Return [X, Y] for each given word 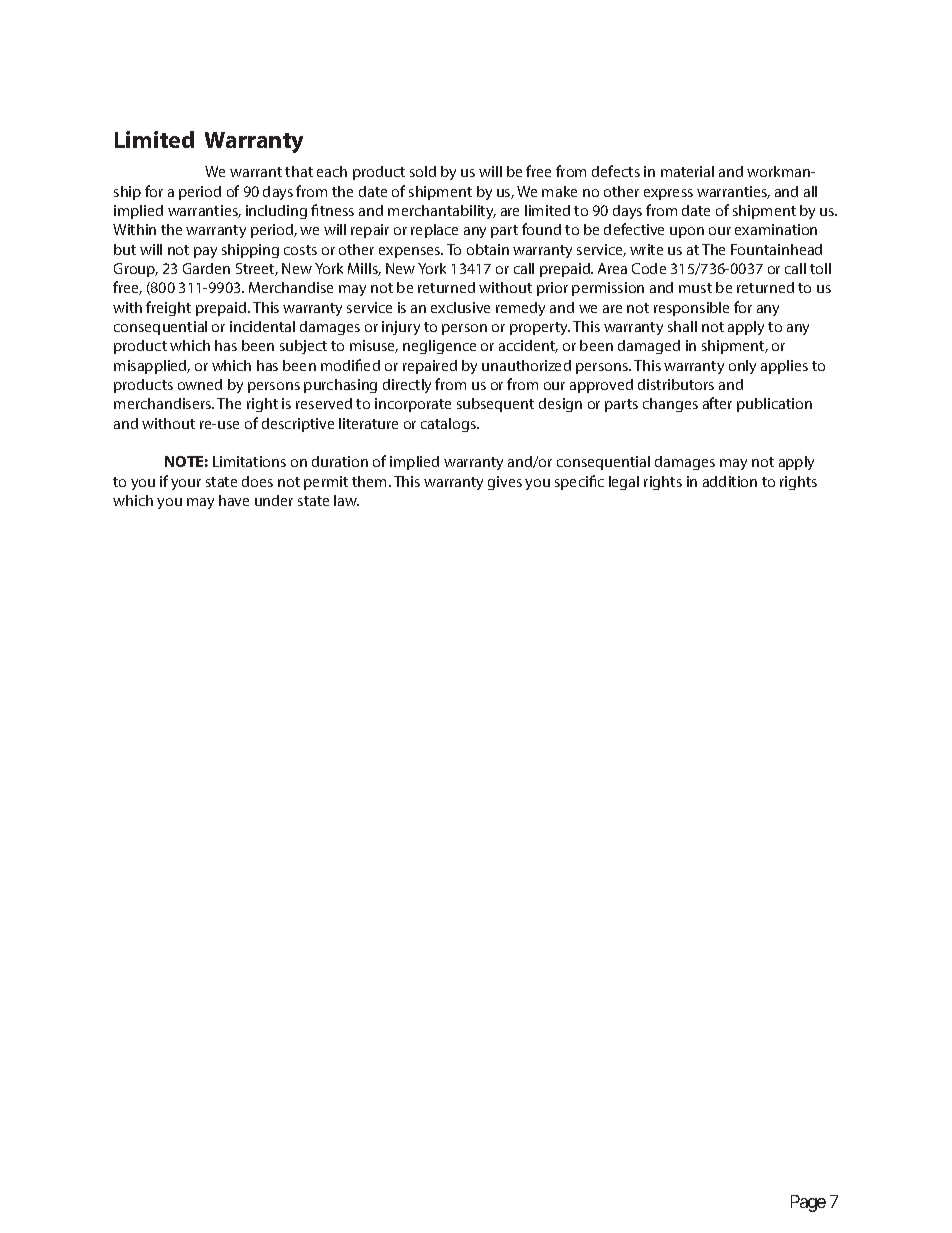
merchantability [442, 212]
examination [776, 229]
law [346, 500]
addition [730, 481]
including [276, 212]
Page [808, 1203]
